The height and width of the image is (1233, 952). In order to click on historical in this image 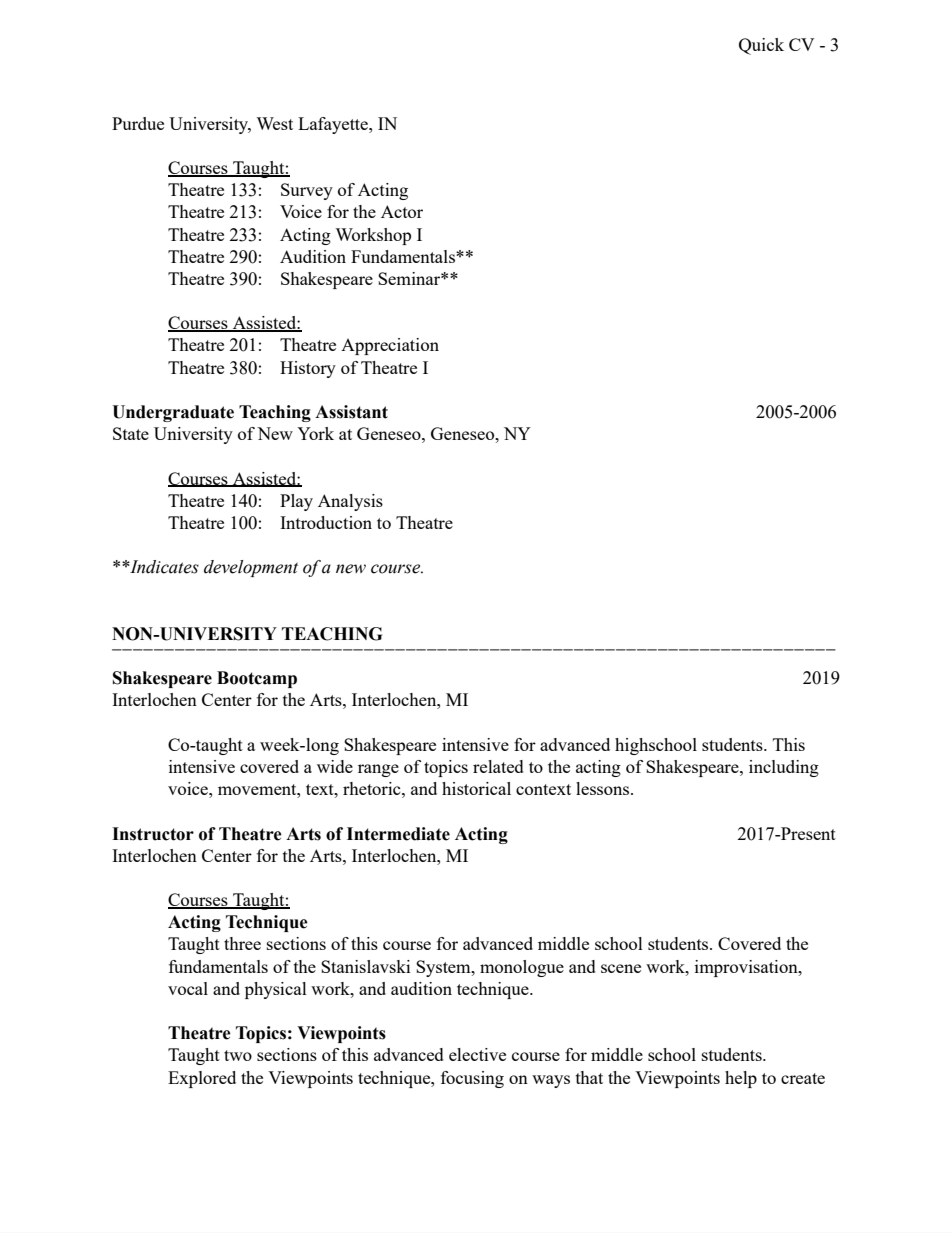, I will do `click(476, 788)`.
